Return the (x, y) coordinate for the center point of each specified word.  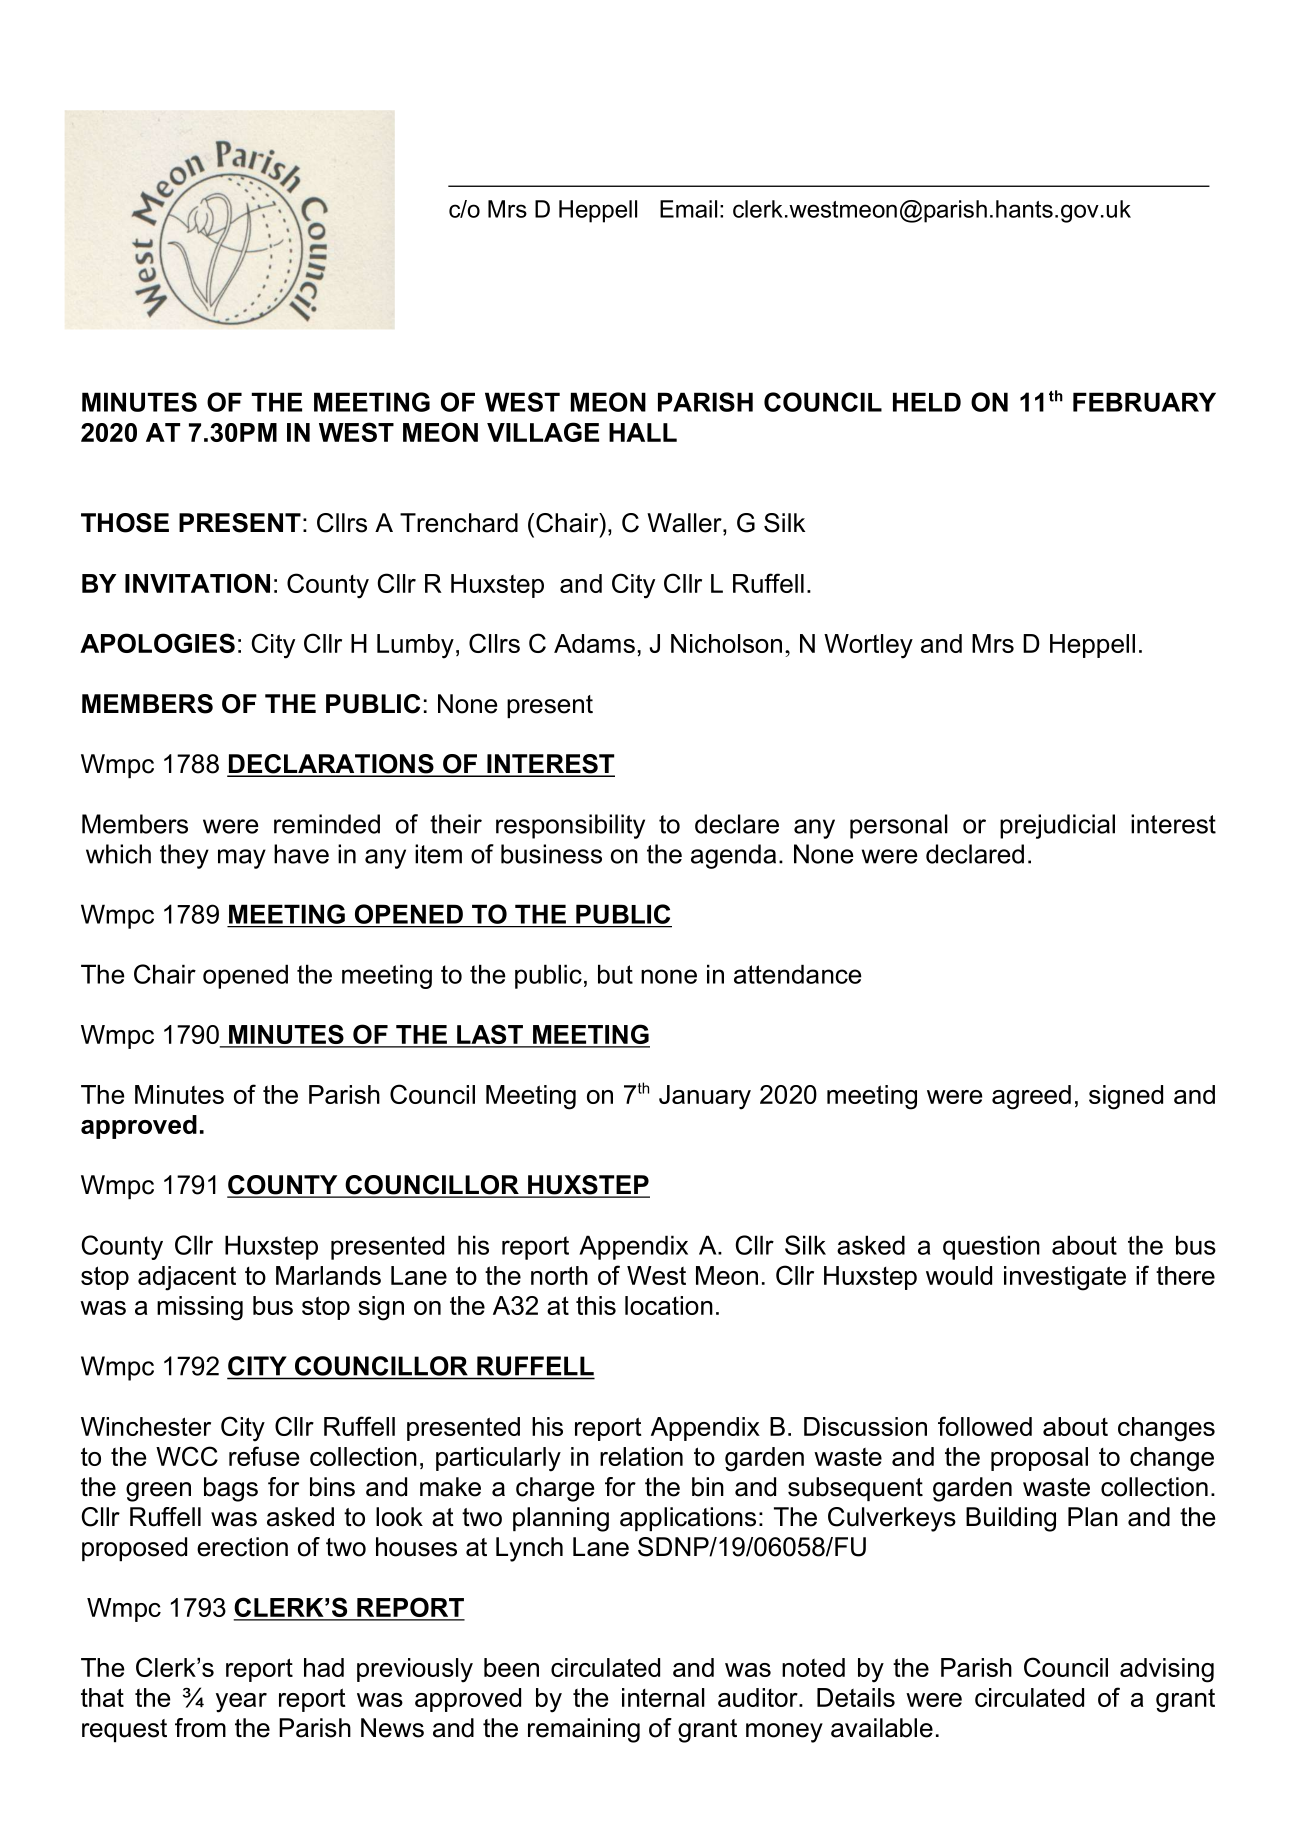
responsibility (570, 826)
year (241, 1703)
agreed (1031, 1097)
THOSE (125, 523)
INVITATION (197, 583)
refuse (264, 1456)
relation (641, 1456)
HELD (927, 402)
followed (985, 1426)
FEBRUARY (1144, 402)
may (242, 859)
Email (688, 209)
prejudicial (1057, 826)
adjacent (187, 1278)
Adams (594, 643)
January (705, 1097)
